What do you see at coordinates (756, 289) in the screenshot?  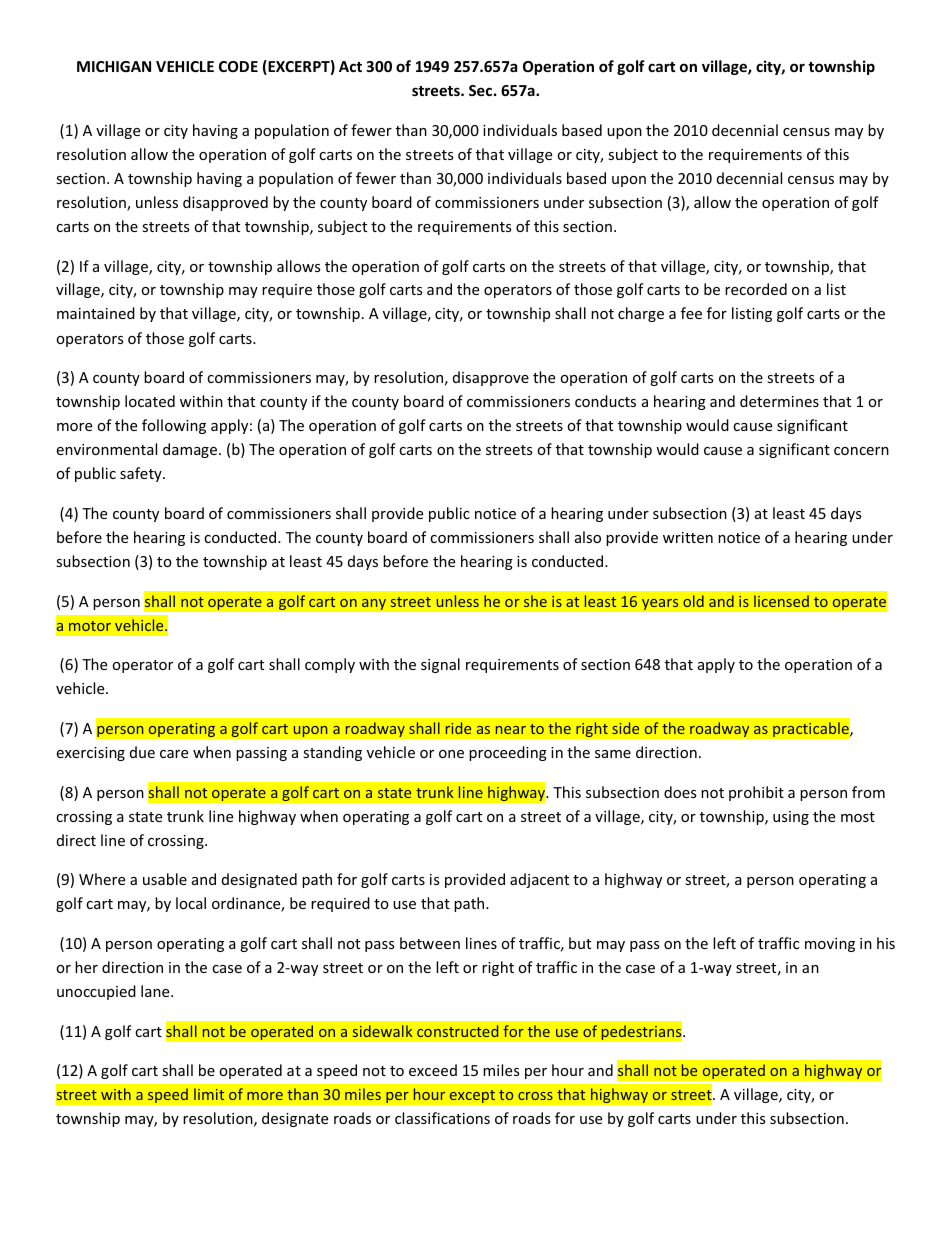 I see `recorded` at bounding box center [756, 289].
